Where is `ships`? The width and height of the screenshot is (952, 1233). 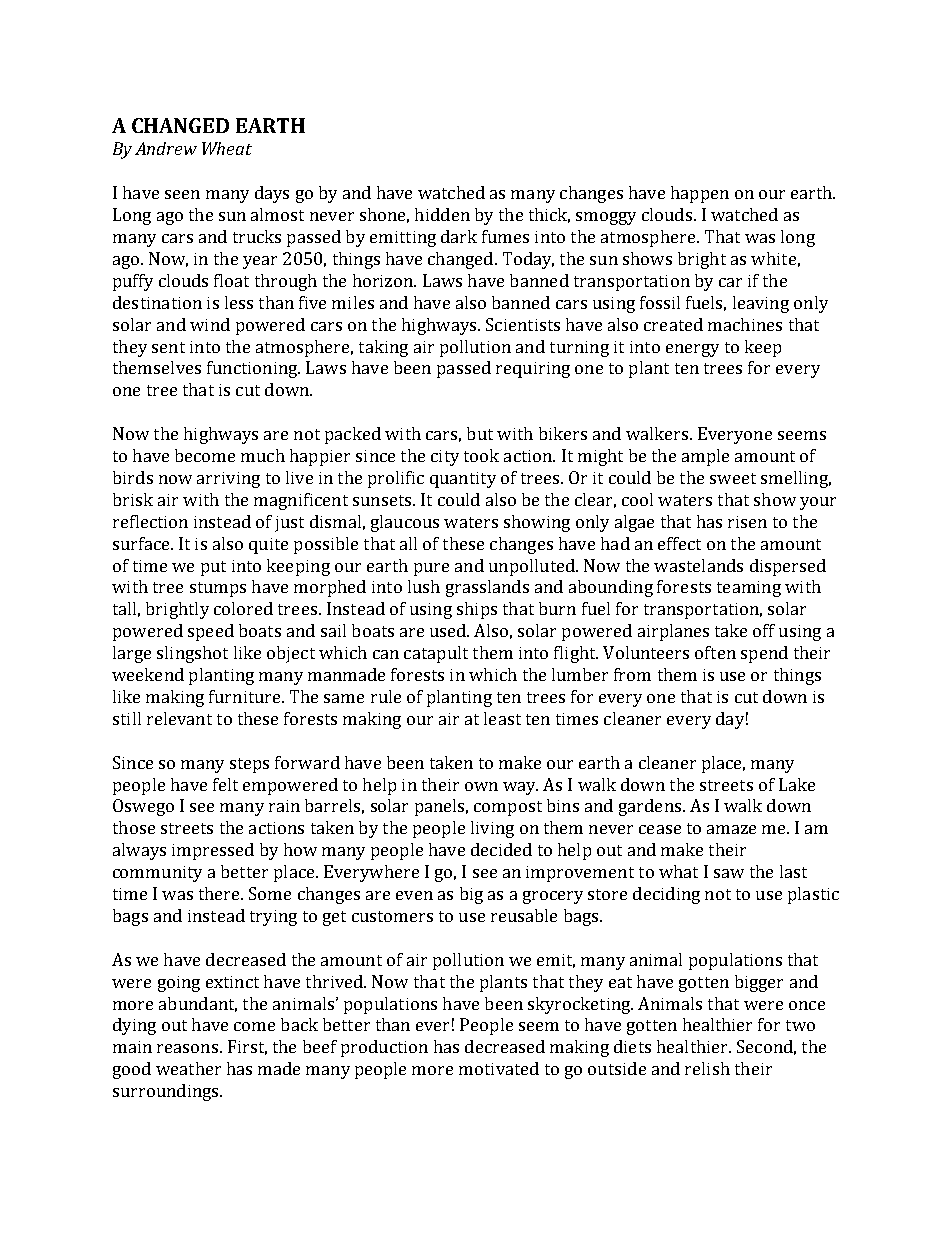 ships is located at coordinates (477, 610).
